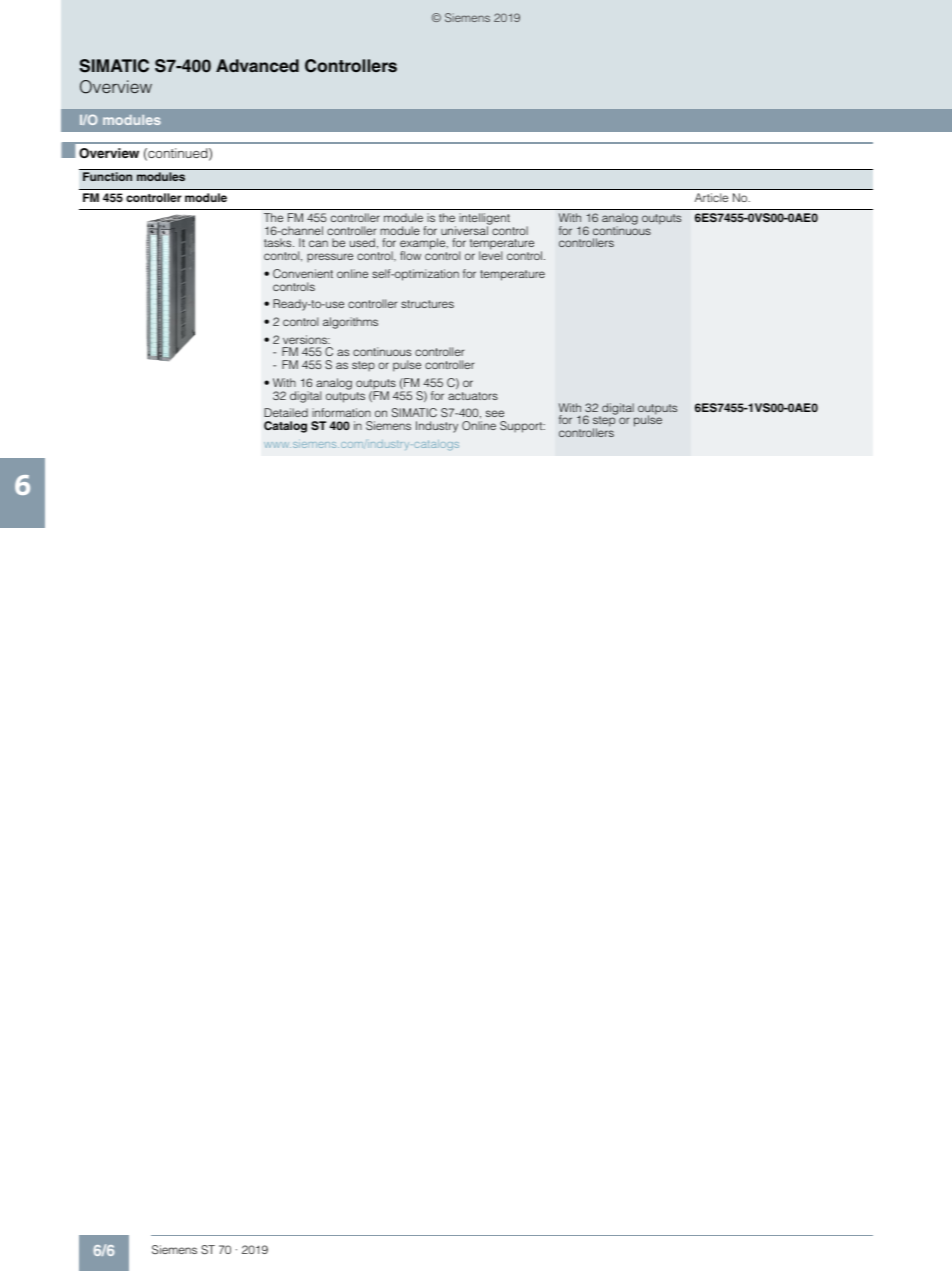  Describe the element at coordinates (427, 304) in the screenshot. I see `structures` at that location.
